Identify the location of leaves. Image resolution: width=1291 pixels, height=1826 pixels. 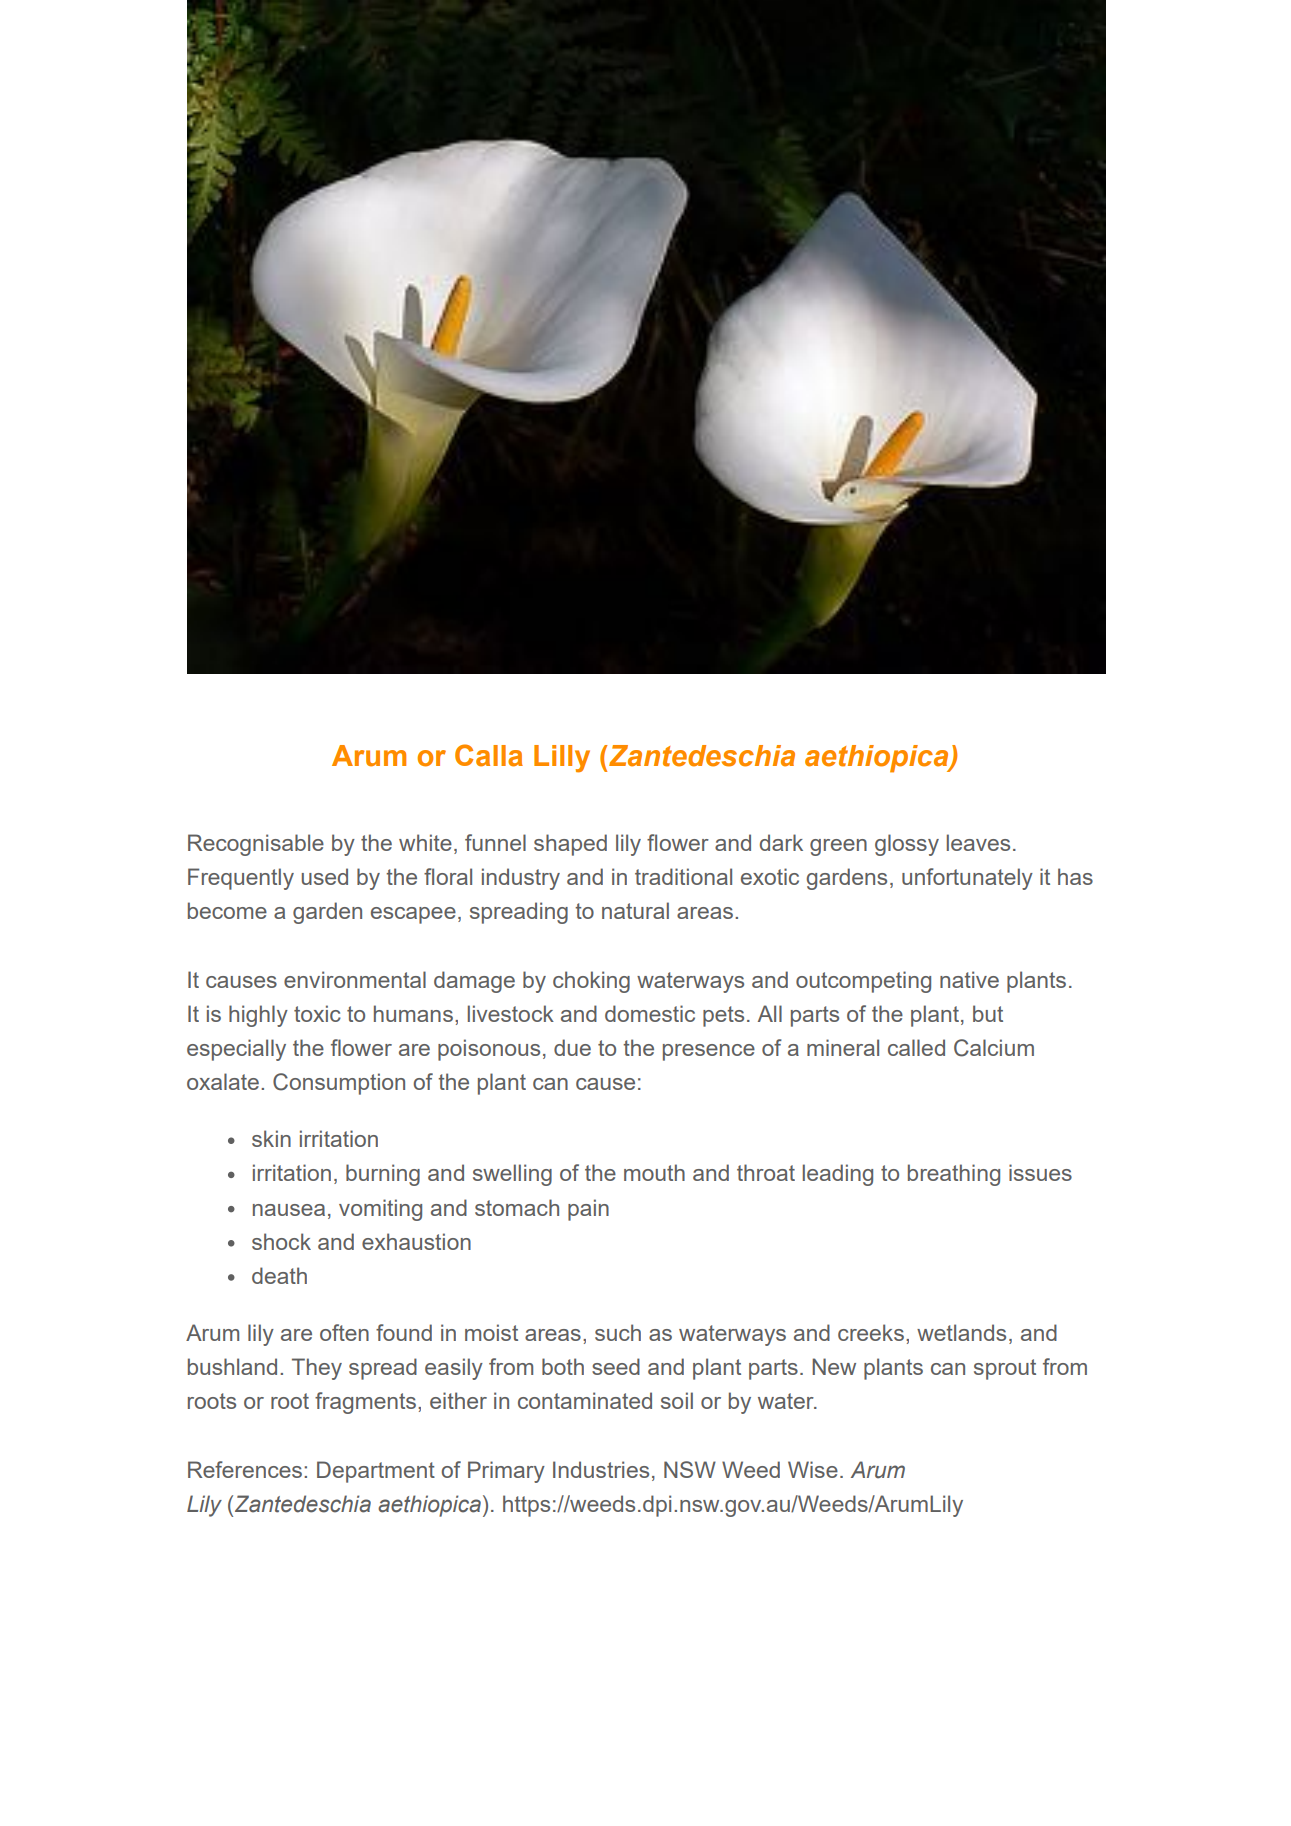
(978, 842).
